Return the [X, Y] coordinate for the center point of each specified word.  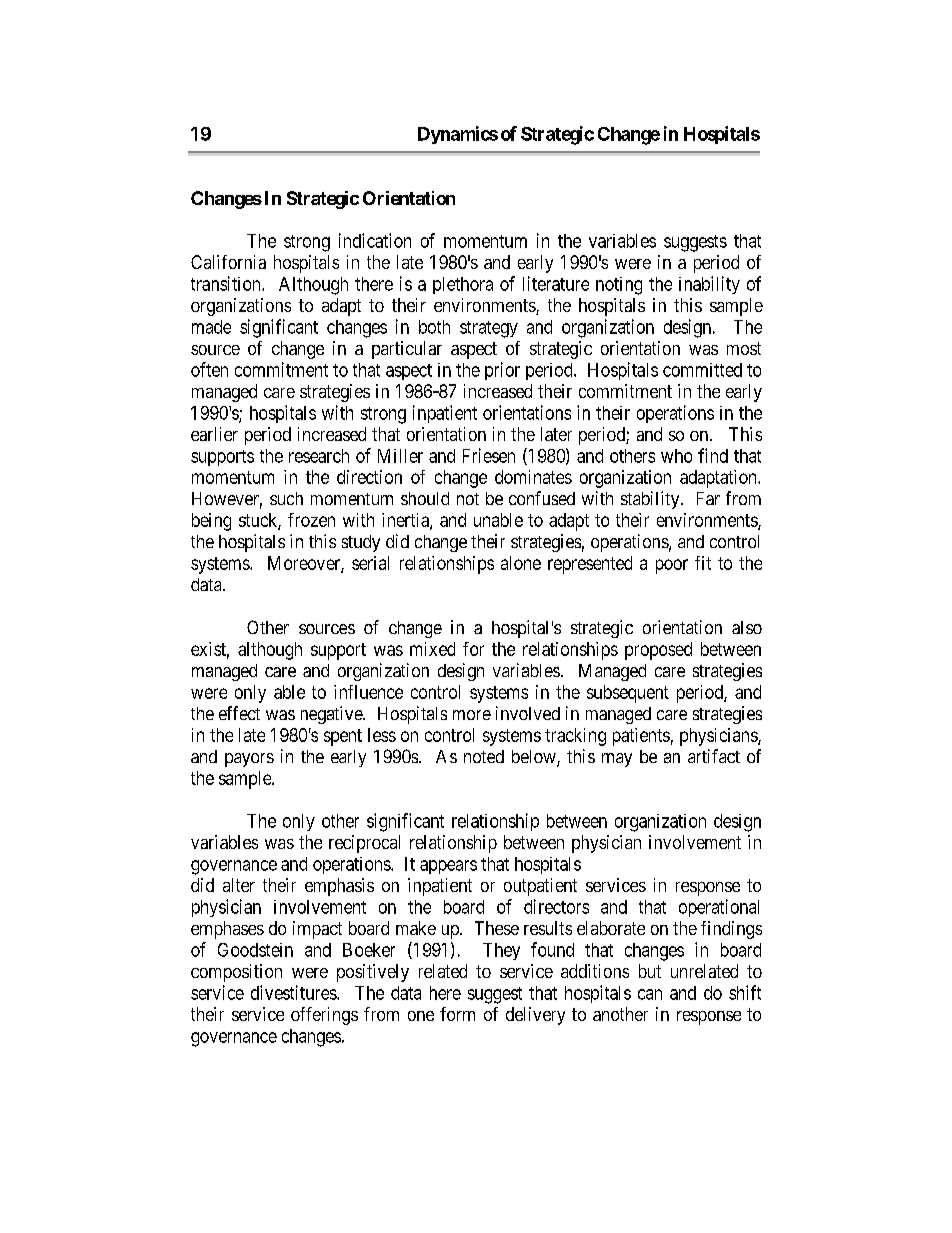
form [457, 1014]
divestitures [294, 992]
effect [239, 713]
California [228, 262]
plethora [463, 285]
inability [709, 285]
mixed [432, 649]
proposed [658, 651]
